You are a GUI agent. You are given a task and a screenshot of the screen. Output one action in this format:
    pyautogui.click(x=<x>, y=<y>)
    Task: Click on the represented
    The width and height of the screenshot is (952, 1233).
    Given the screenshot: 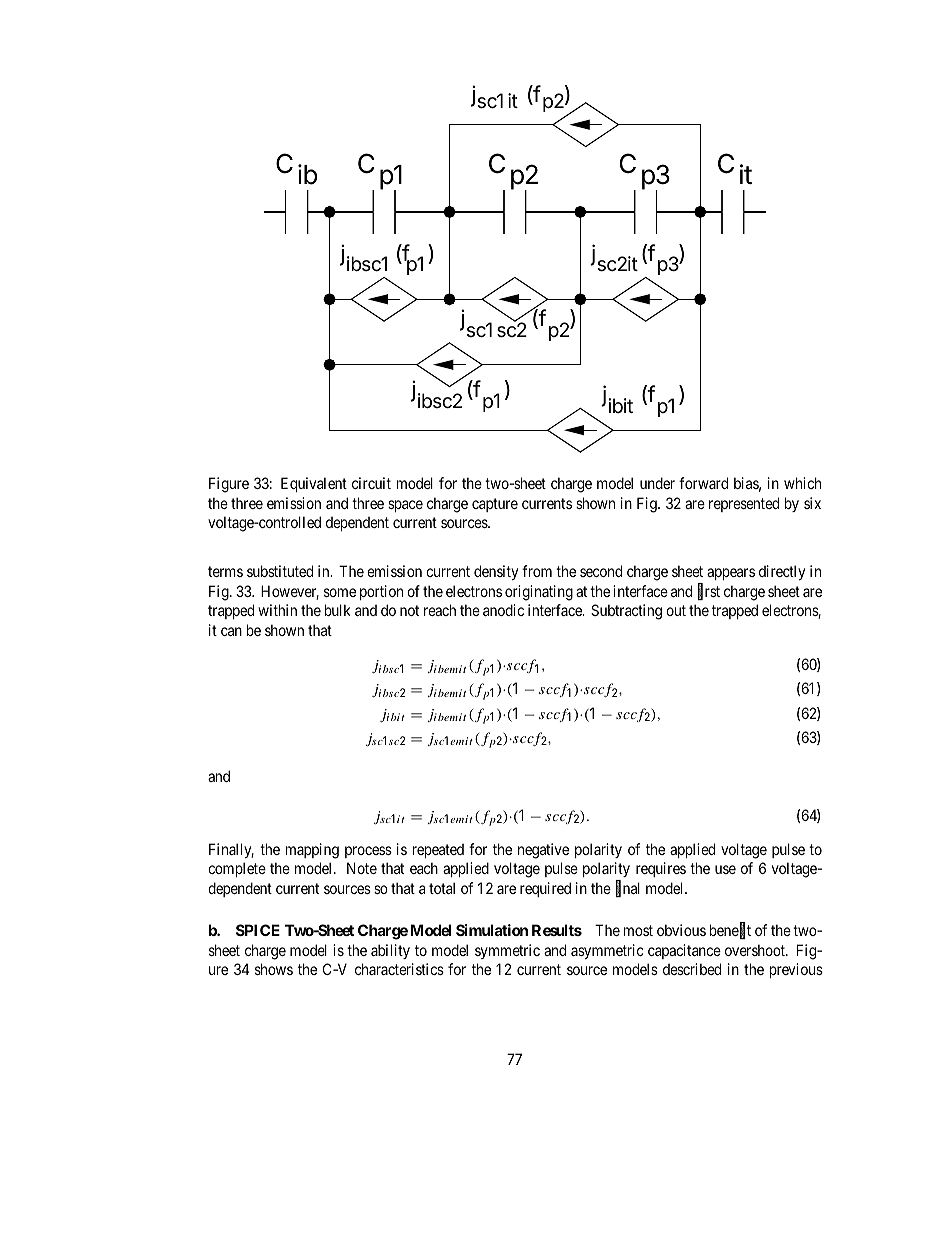 What is the action you would take?
    pyautogui.click(x=744, y=504)
